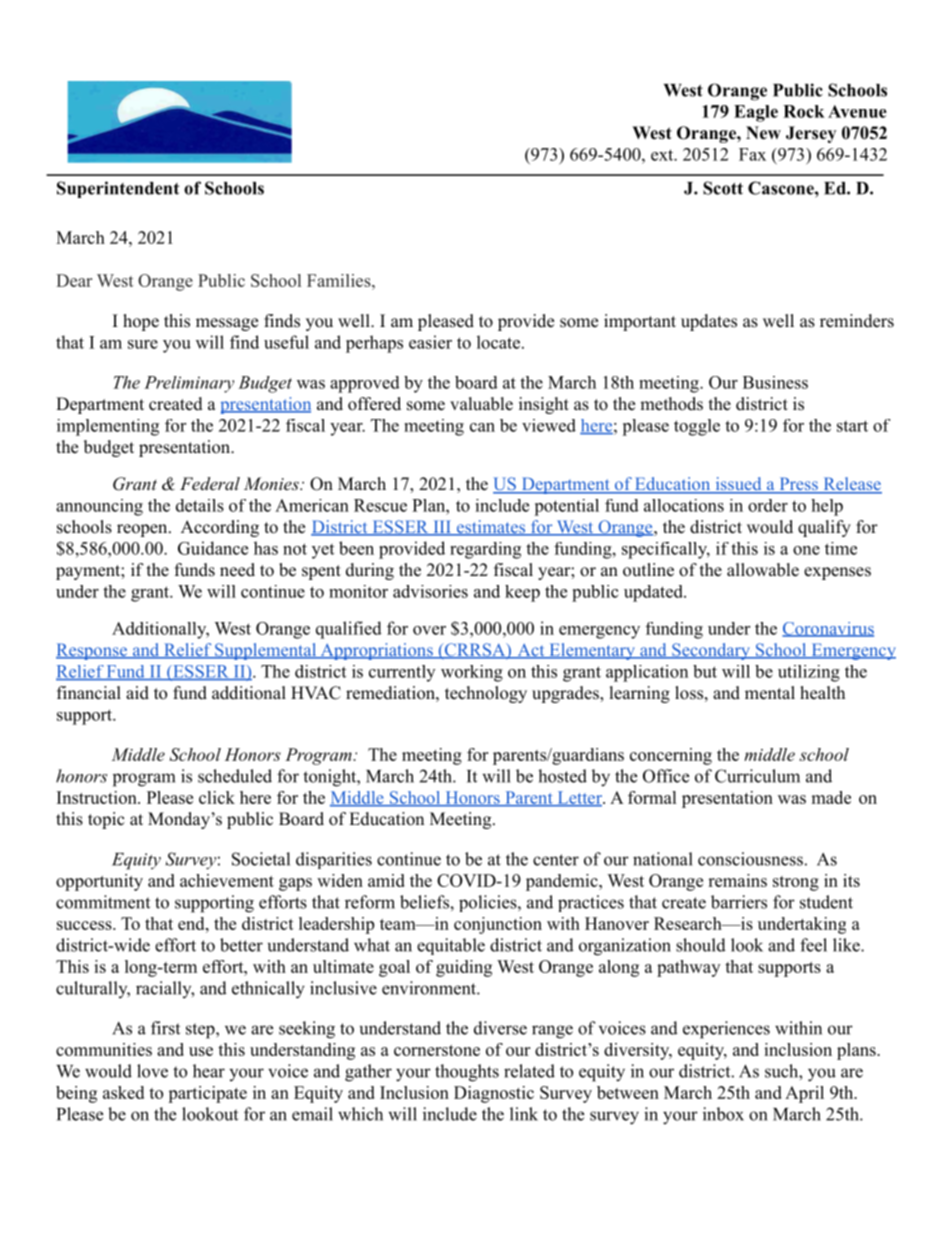 The image size is (952, 1233). I want to click on click, so click(217, 797).
